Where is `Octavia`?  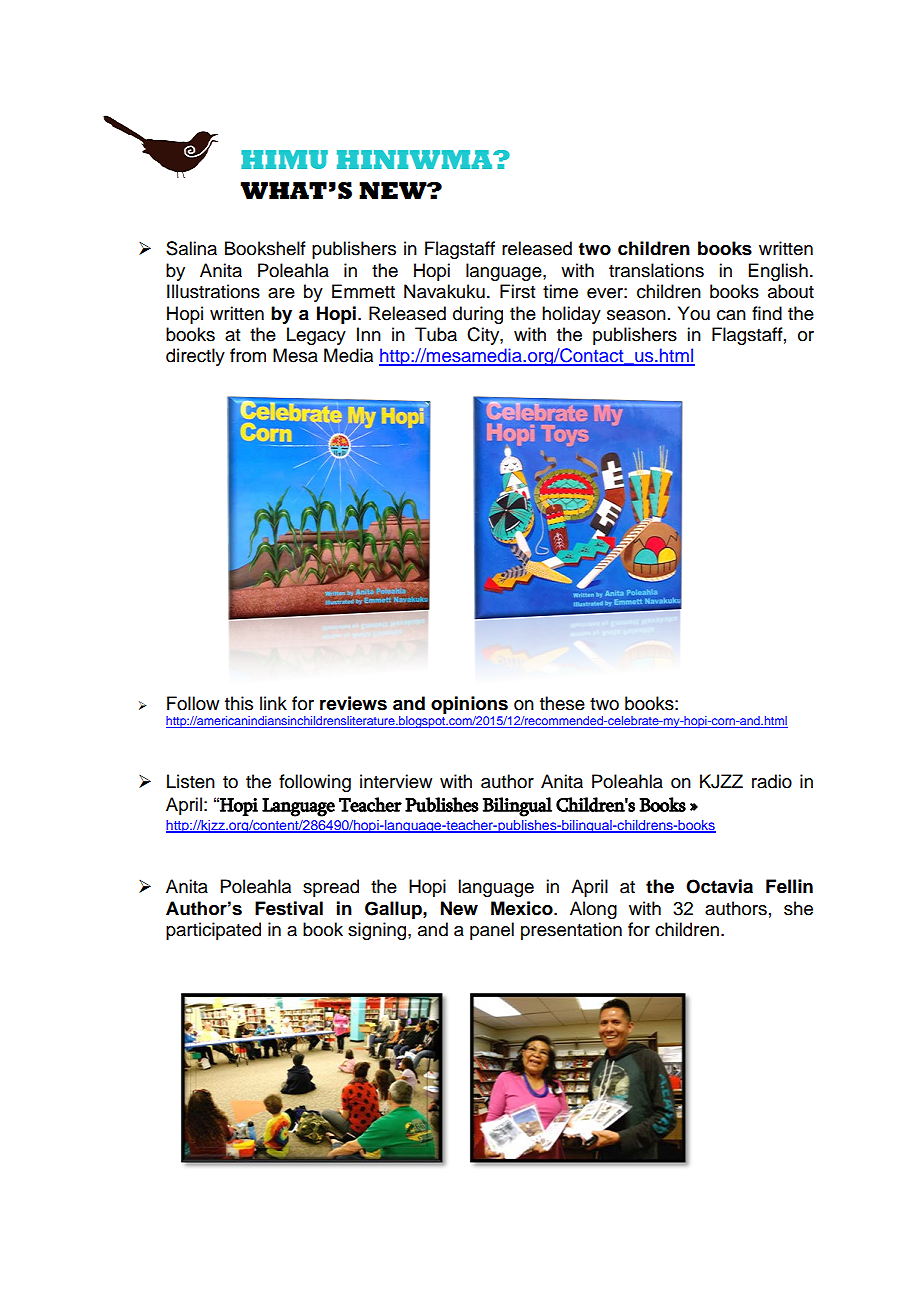 Octavia is located at coordinates (719, 886).
